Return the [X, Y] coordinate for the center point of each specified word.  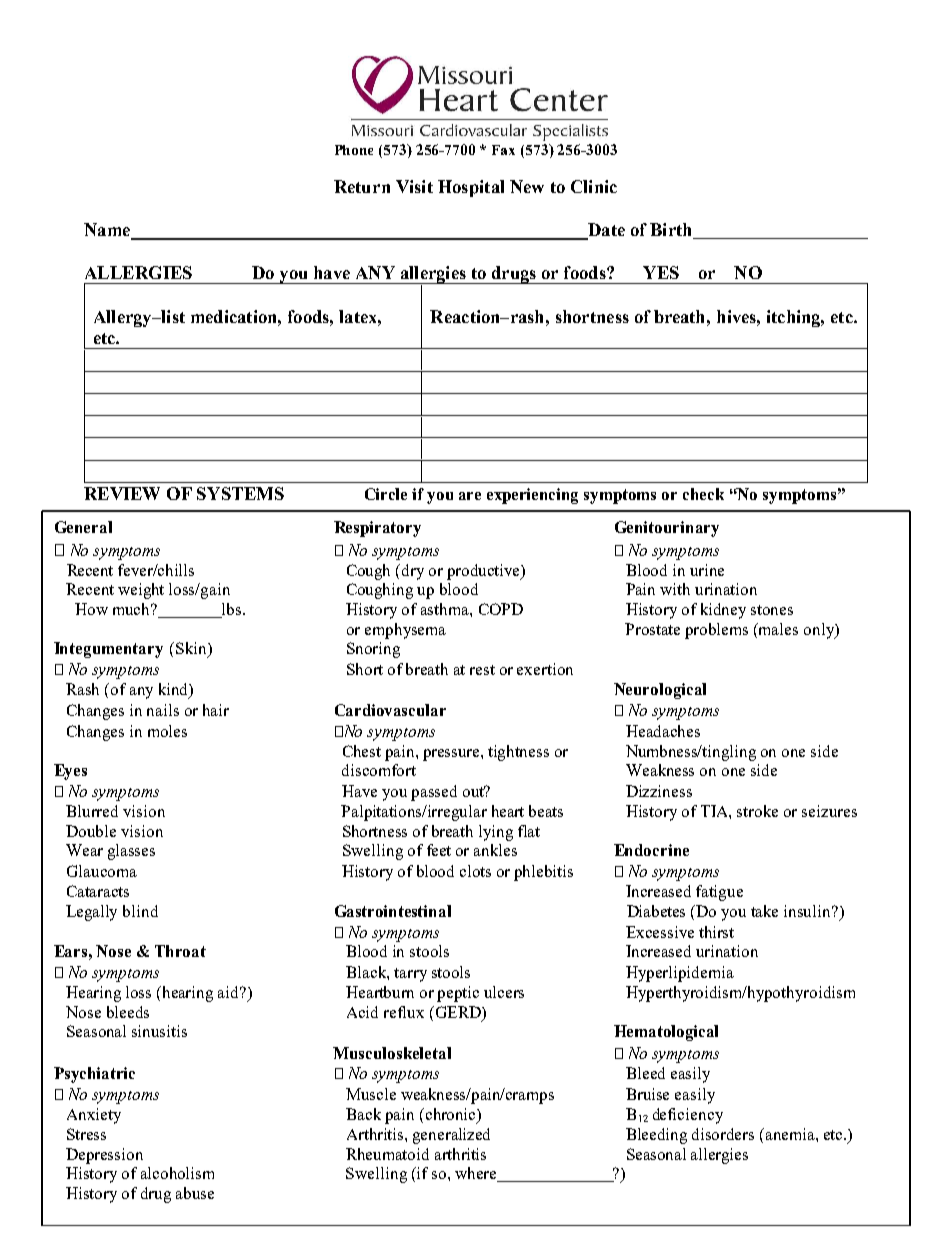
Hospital [471, 188]
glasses [131, 852]
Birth [672, 231]
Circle [386, 494]
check [703, 494]
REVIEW [122, 493]
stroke [757, 811]
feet [439, 850]
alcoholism [177, 1173]
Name [108, 231]
